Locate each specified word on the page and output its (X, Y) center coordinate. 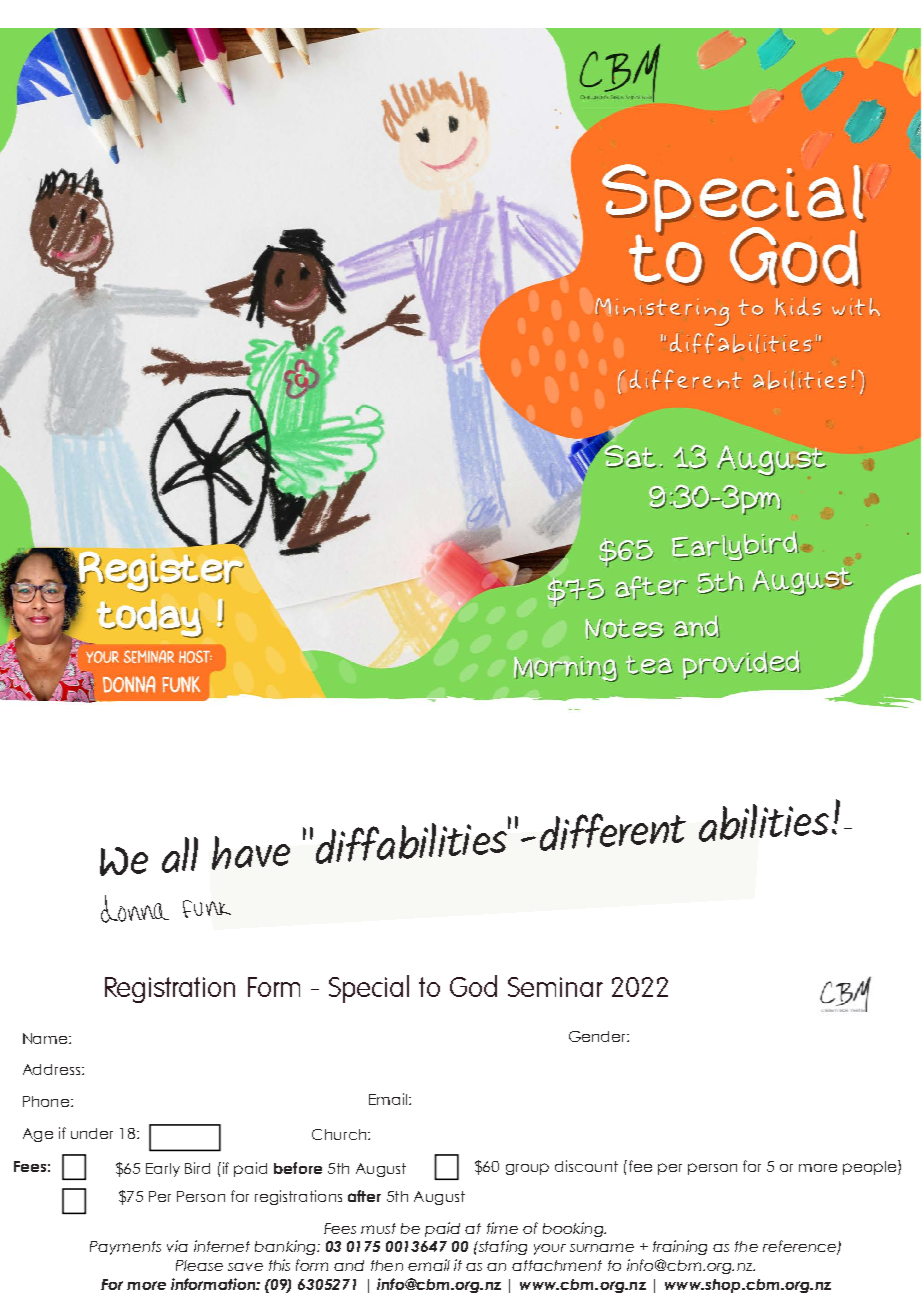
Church (339, 1134)
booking (574, 1229)
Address (53, 1069)
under (92, 1133)
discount (586, 1166)
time (502, 1228)
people (871, 1167)
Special (369, 989)
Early (163, 1170)
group (527, 1169)
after (364, 1196)
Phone (47, 1101)
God (473, 986)
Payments (125, 1248)
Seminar (555, 987)
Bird (197, 1168)
